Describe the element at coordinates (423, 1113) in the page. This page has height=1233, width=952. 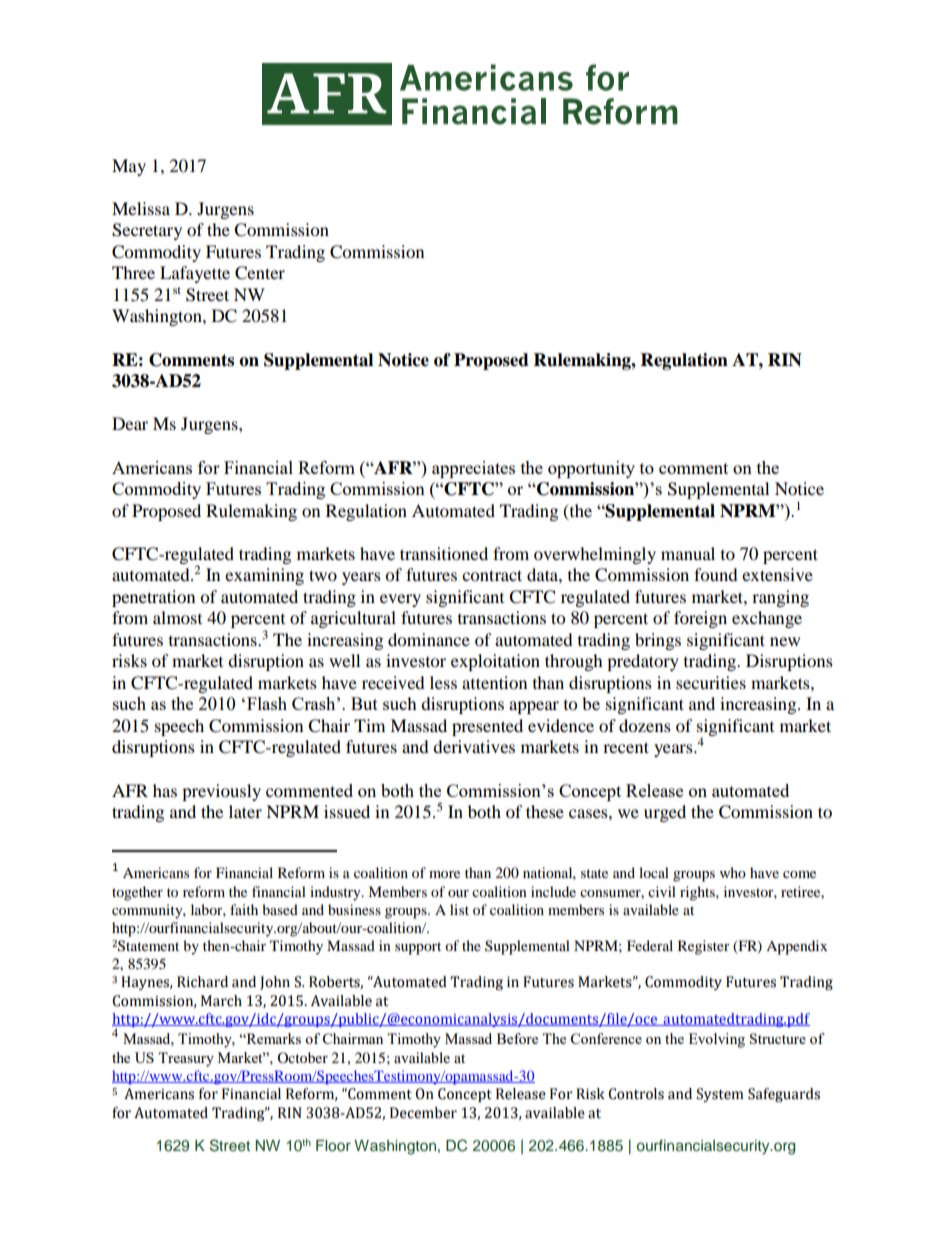
I see `December` at that location.
